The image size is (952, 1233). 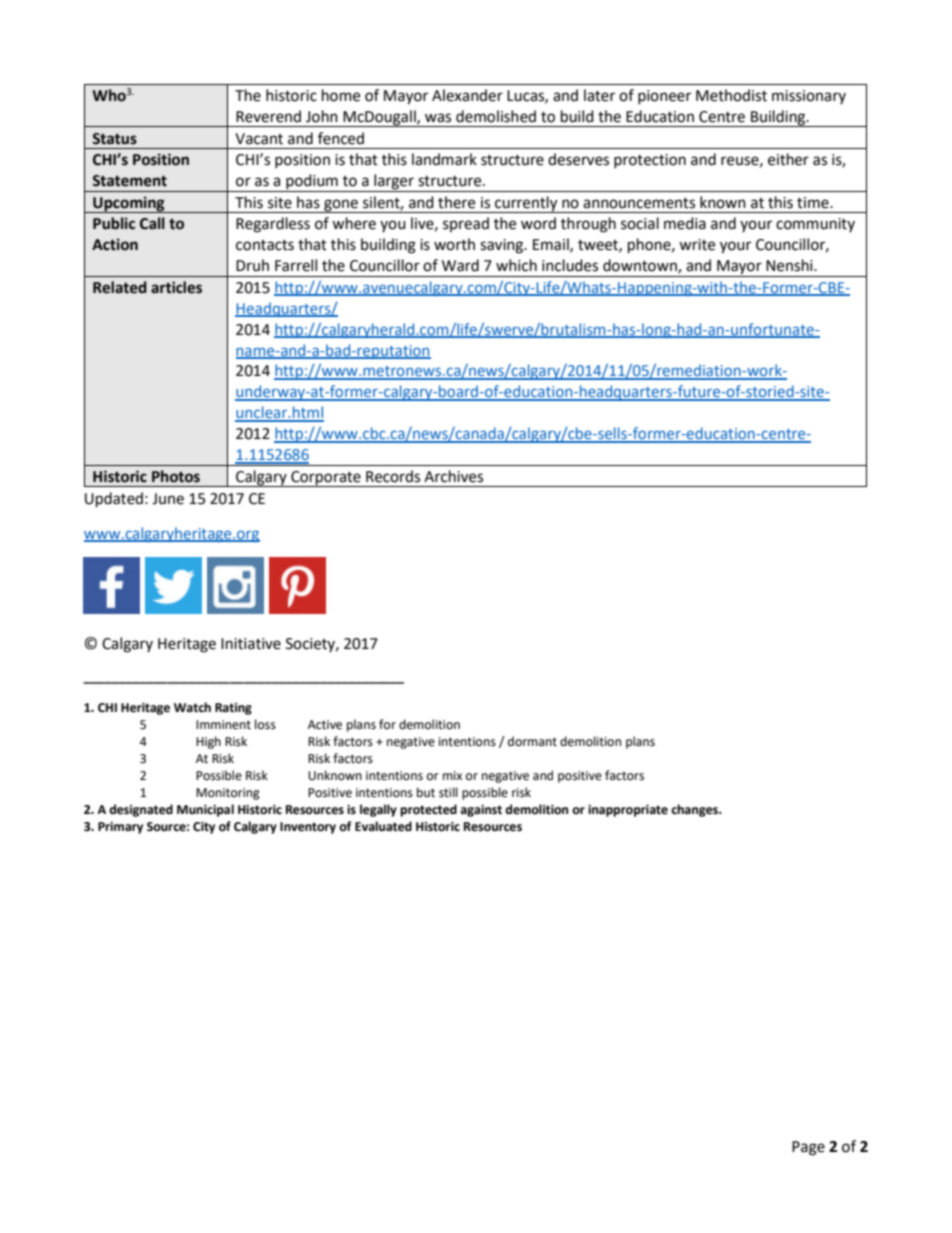 What do you see at coordinates (120, 828) in the screenshot?
I see `Primary` at bounding box center [120, 828].
